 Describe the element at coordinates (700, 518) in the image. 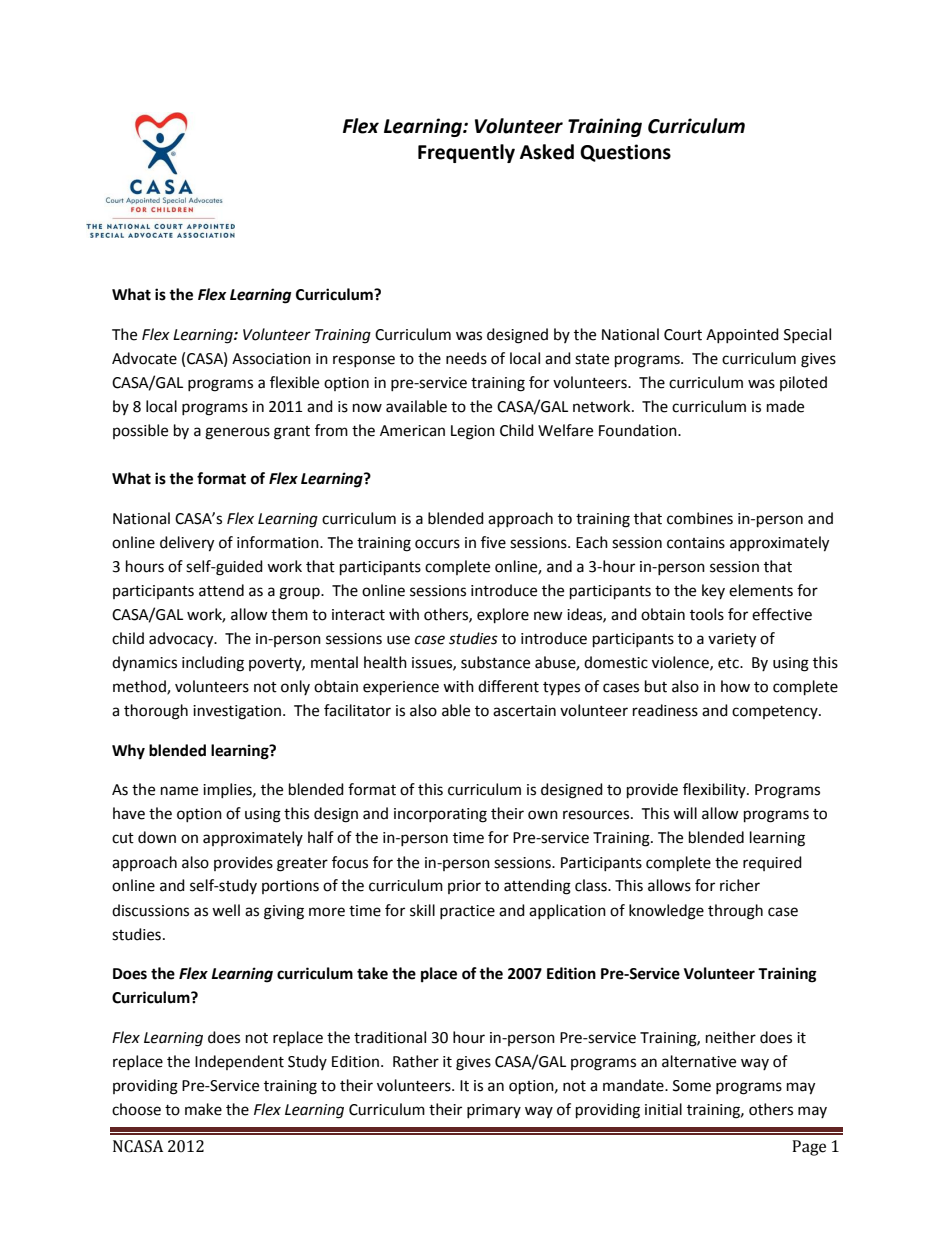

I see `combines` at that location.
